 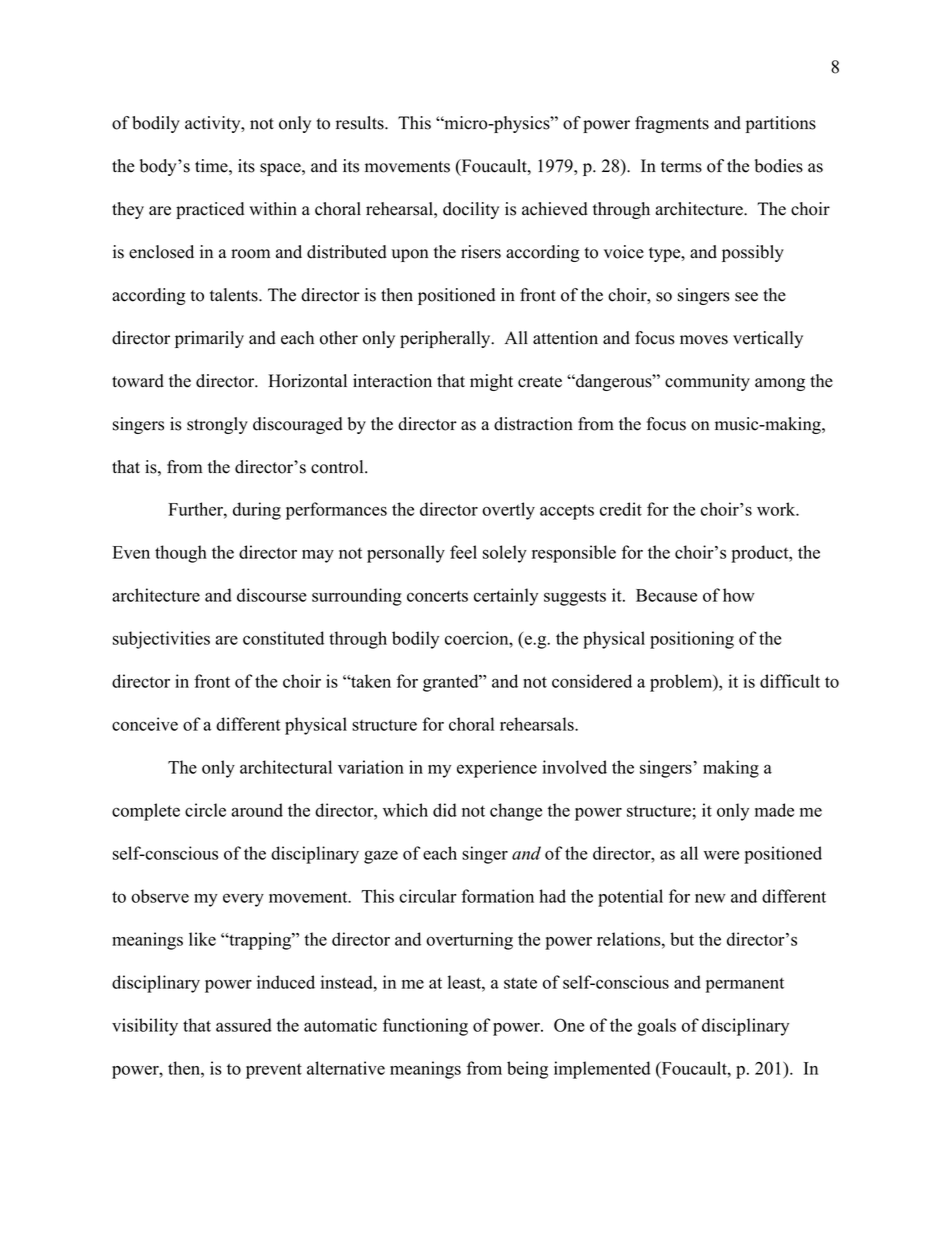 What do you see at coordinates (471, 210) in the screenshot?
I see `docility` at bounding box center [471, 210].
